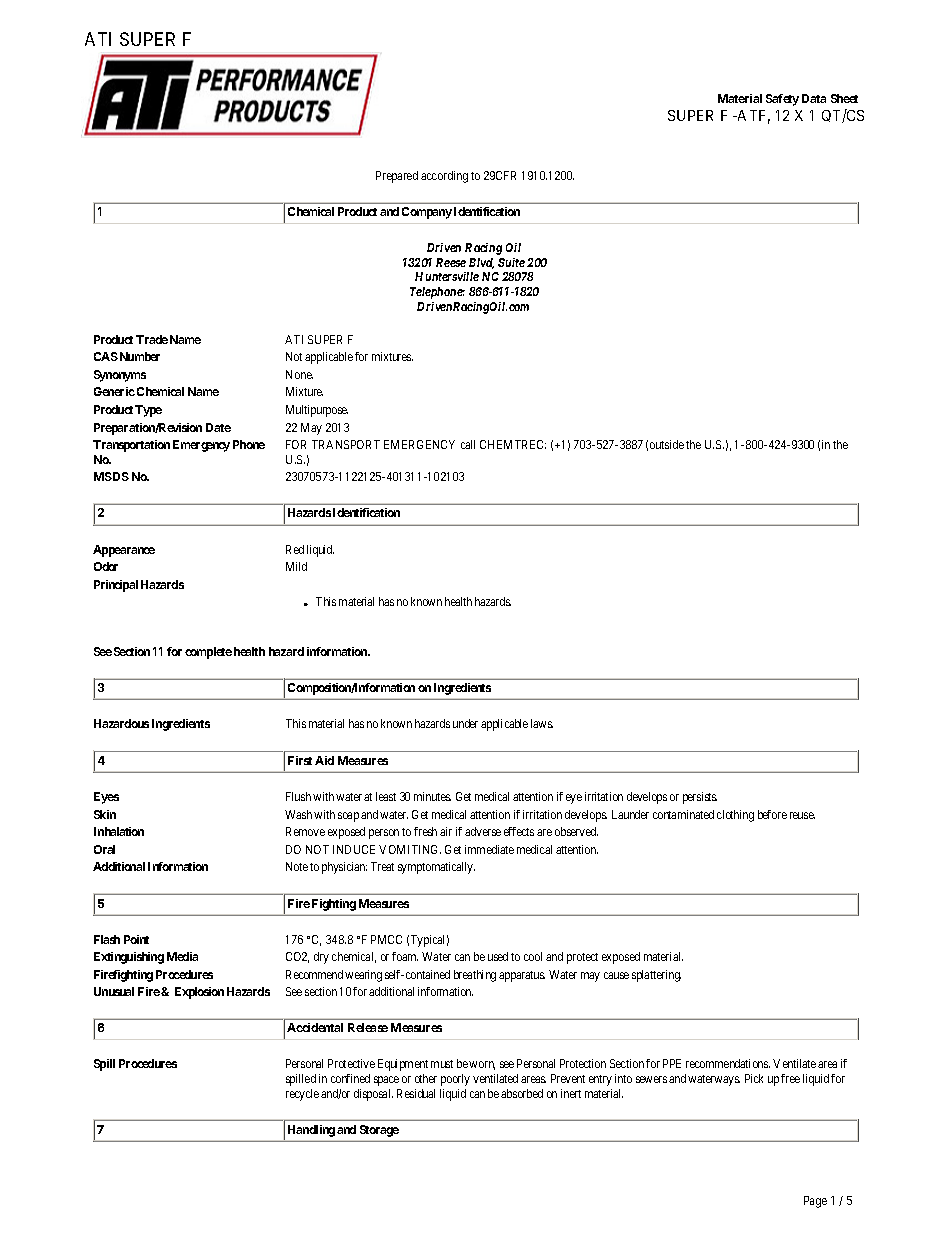 The width and height of the screenshot is (952, 1233). Describe the element at coordinates (397, 177) in the screenshot. I see `Prepared` at that location.
